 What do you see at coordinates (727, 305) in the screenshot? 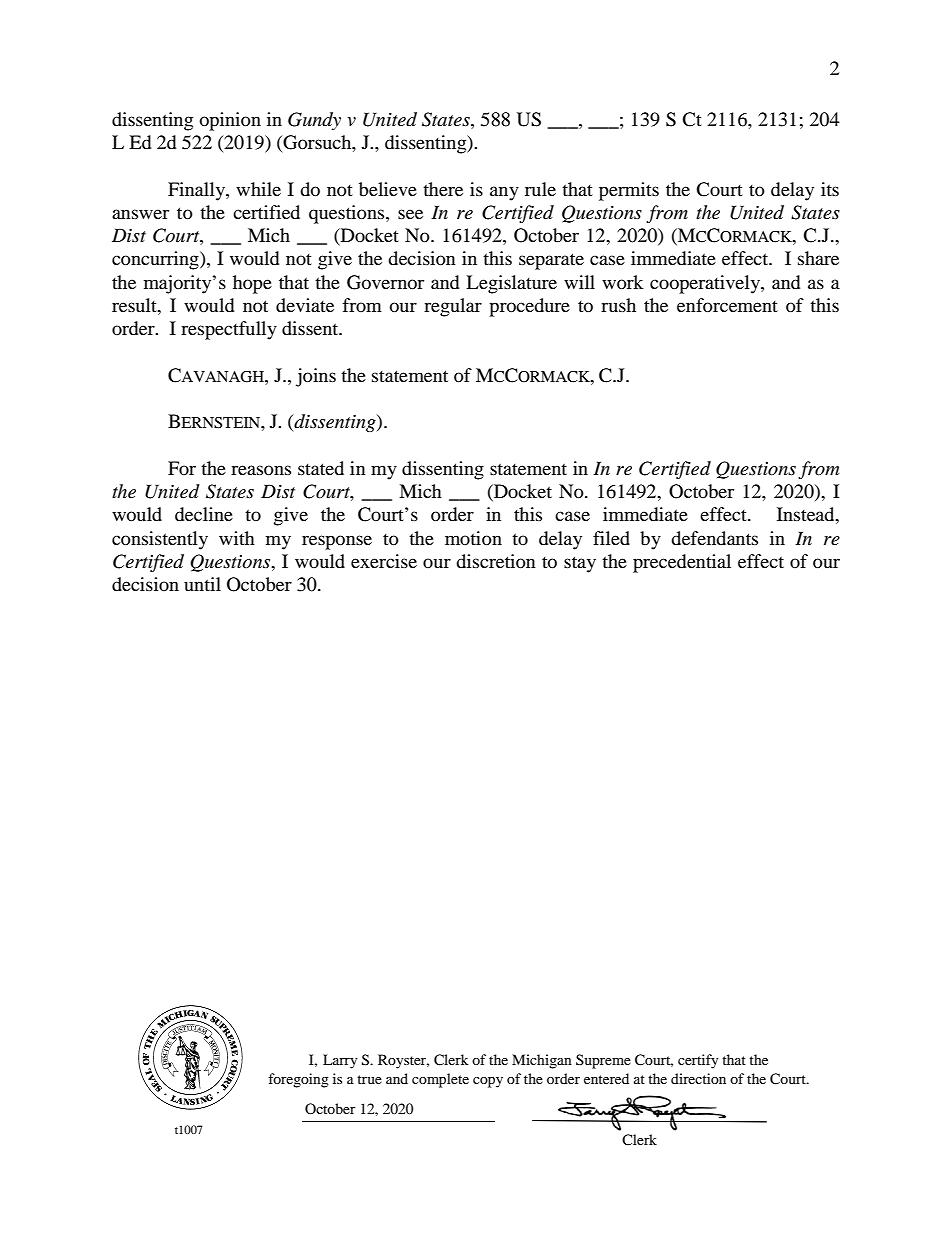
I see `enforcement` at bounding box center [727, 305].
